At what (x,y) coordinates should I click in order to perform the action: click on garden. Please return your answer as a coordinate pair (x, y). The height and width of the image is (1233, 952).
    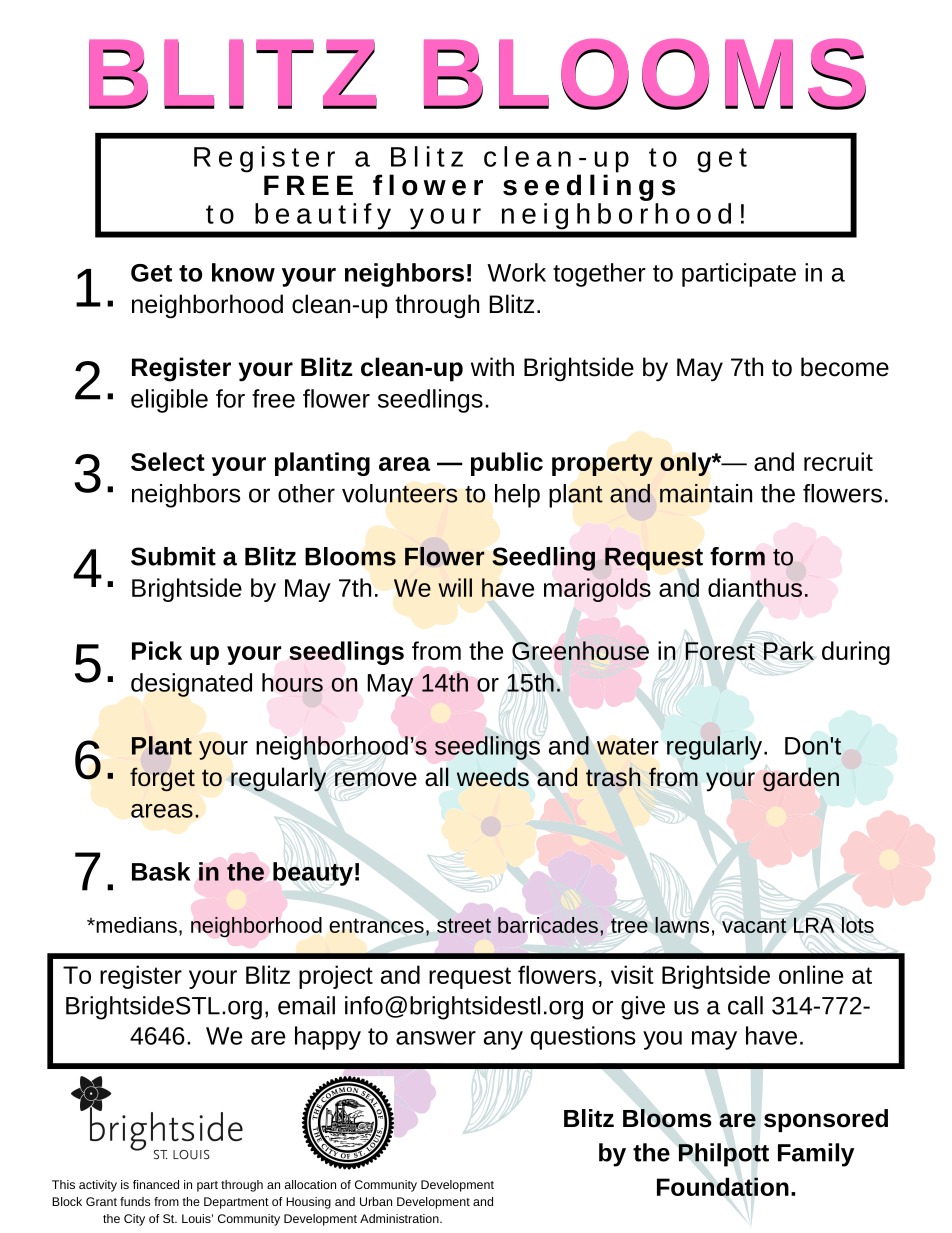
    Looking at the image, I should click on (801, 779).
